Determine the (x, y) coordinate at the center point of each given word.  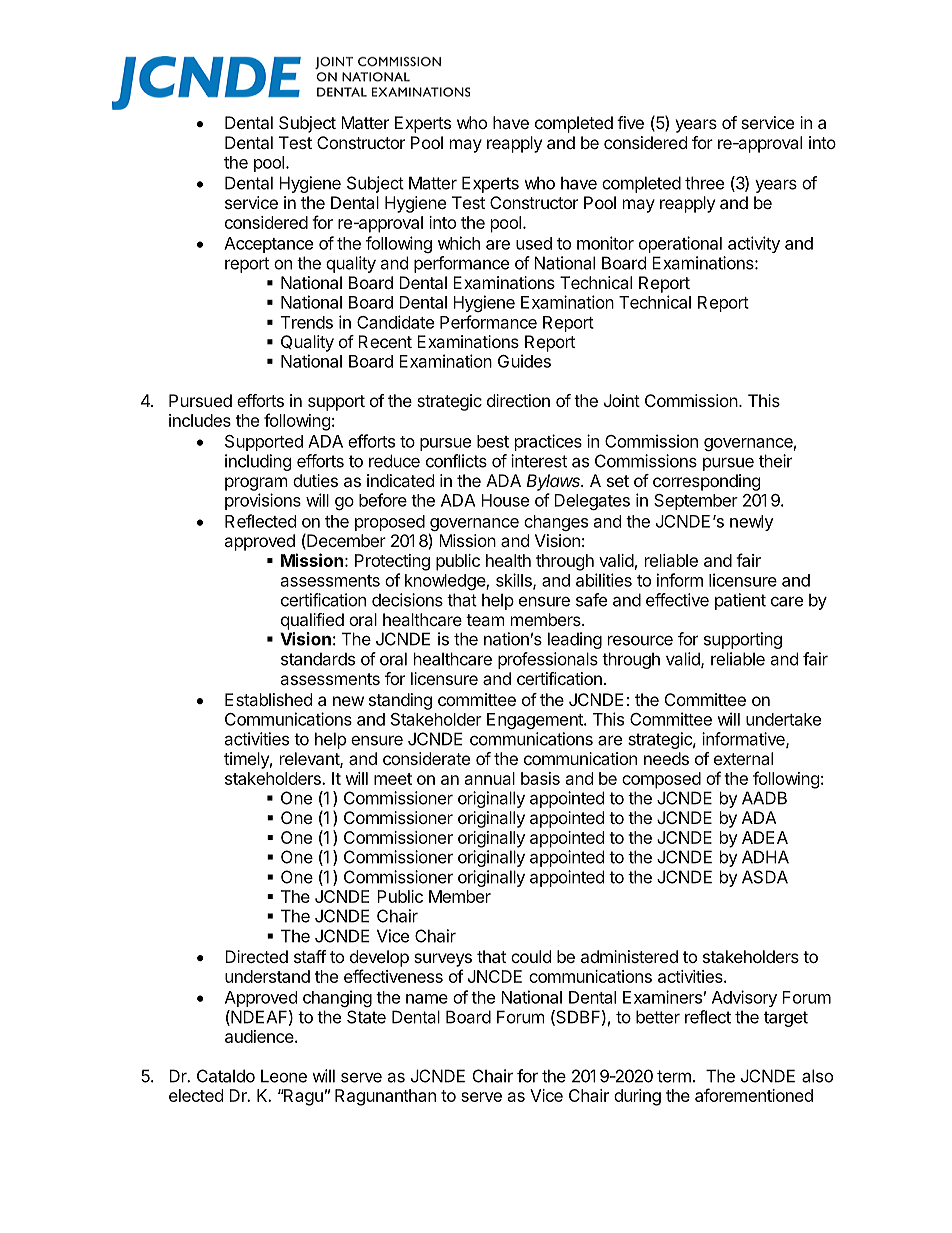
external (743, 758)
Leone (284, 1076)
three (704, 183)
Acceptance (268, 245)
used (534, 243)
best (493, 441)
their (775, 461)
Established (268, 699)
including (258, 462)
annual (490, 778)
